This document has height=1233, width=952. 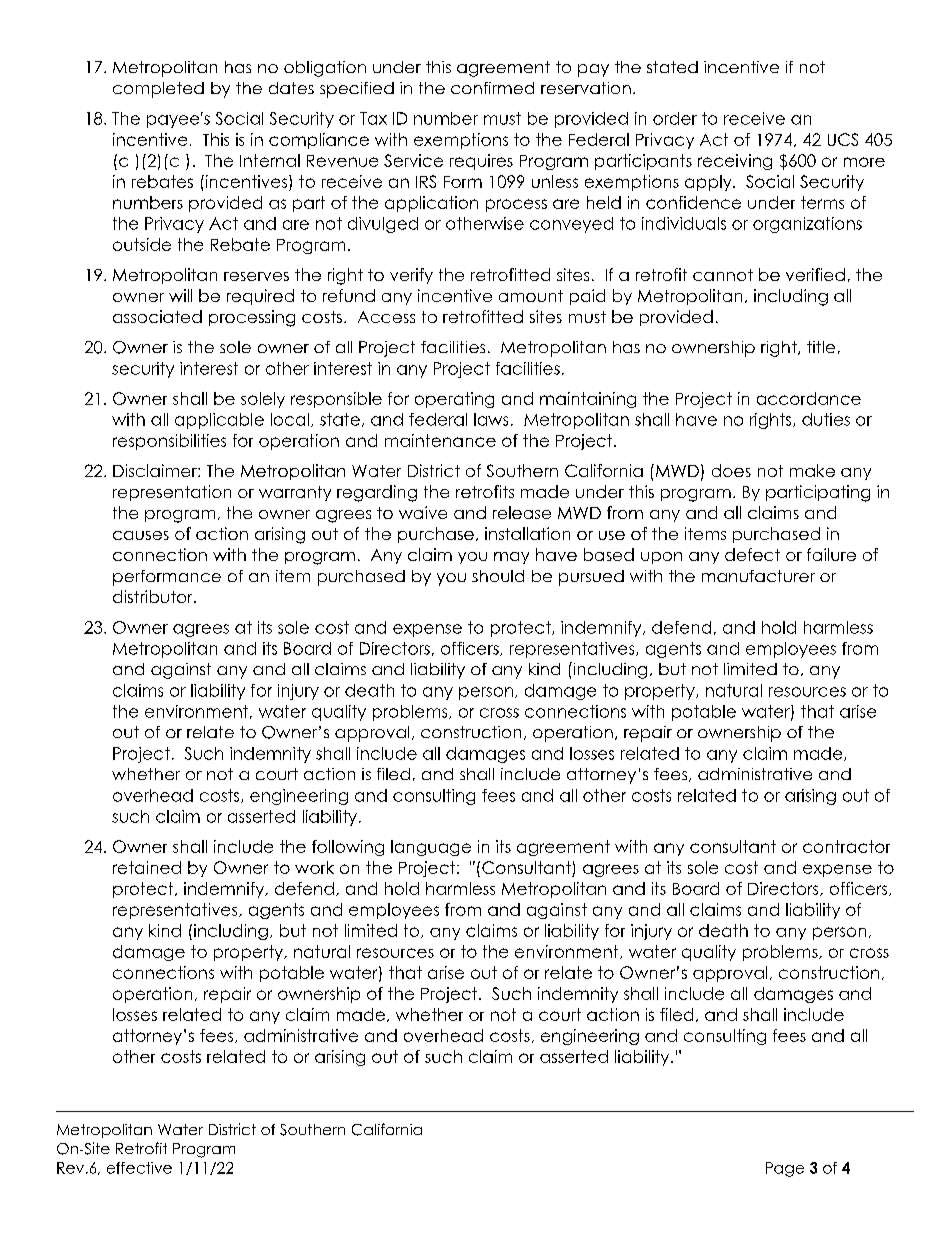 What do you see at coordinates (498, 576) in the document?
I see `should` at bounding box center [498, 576].
